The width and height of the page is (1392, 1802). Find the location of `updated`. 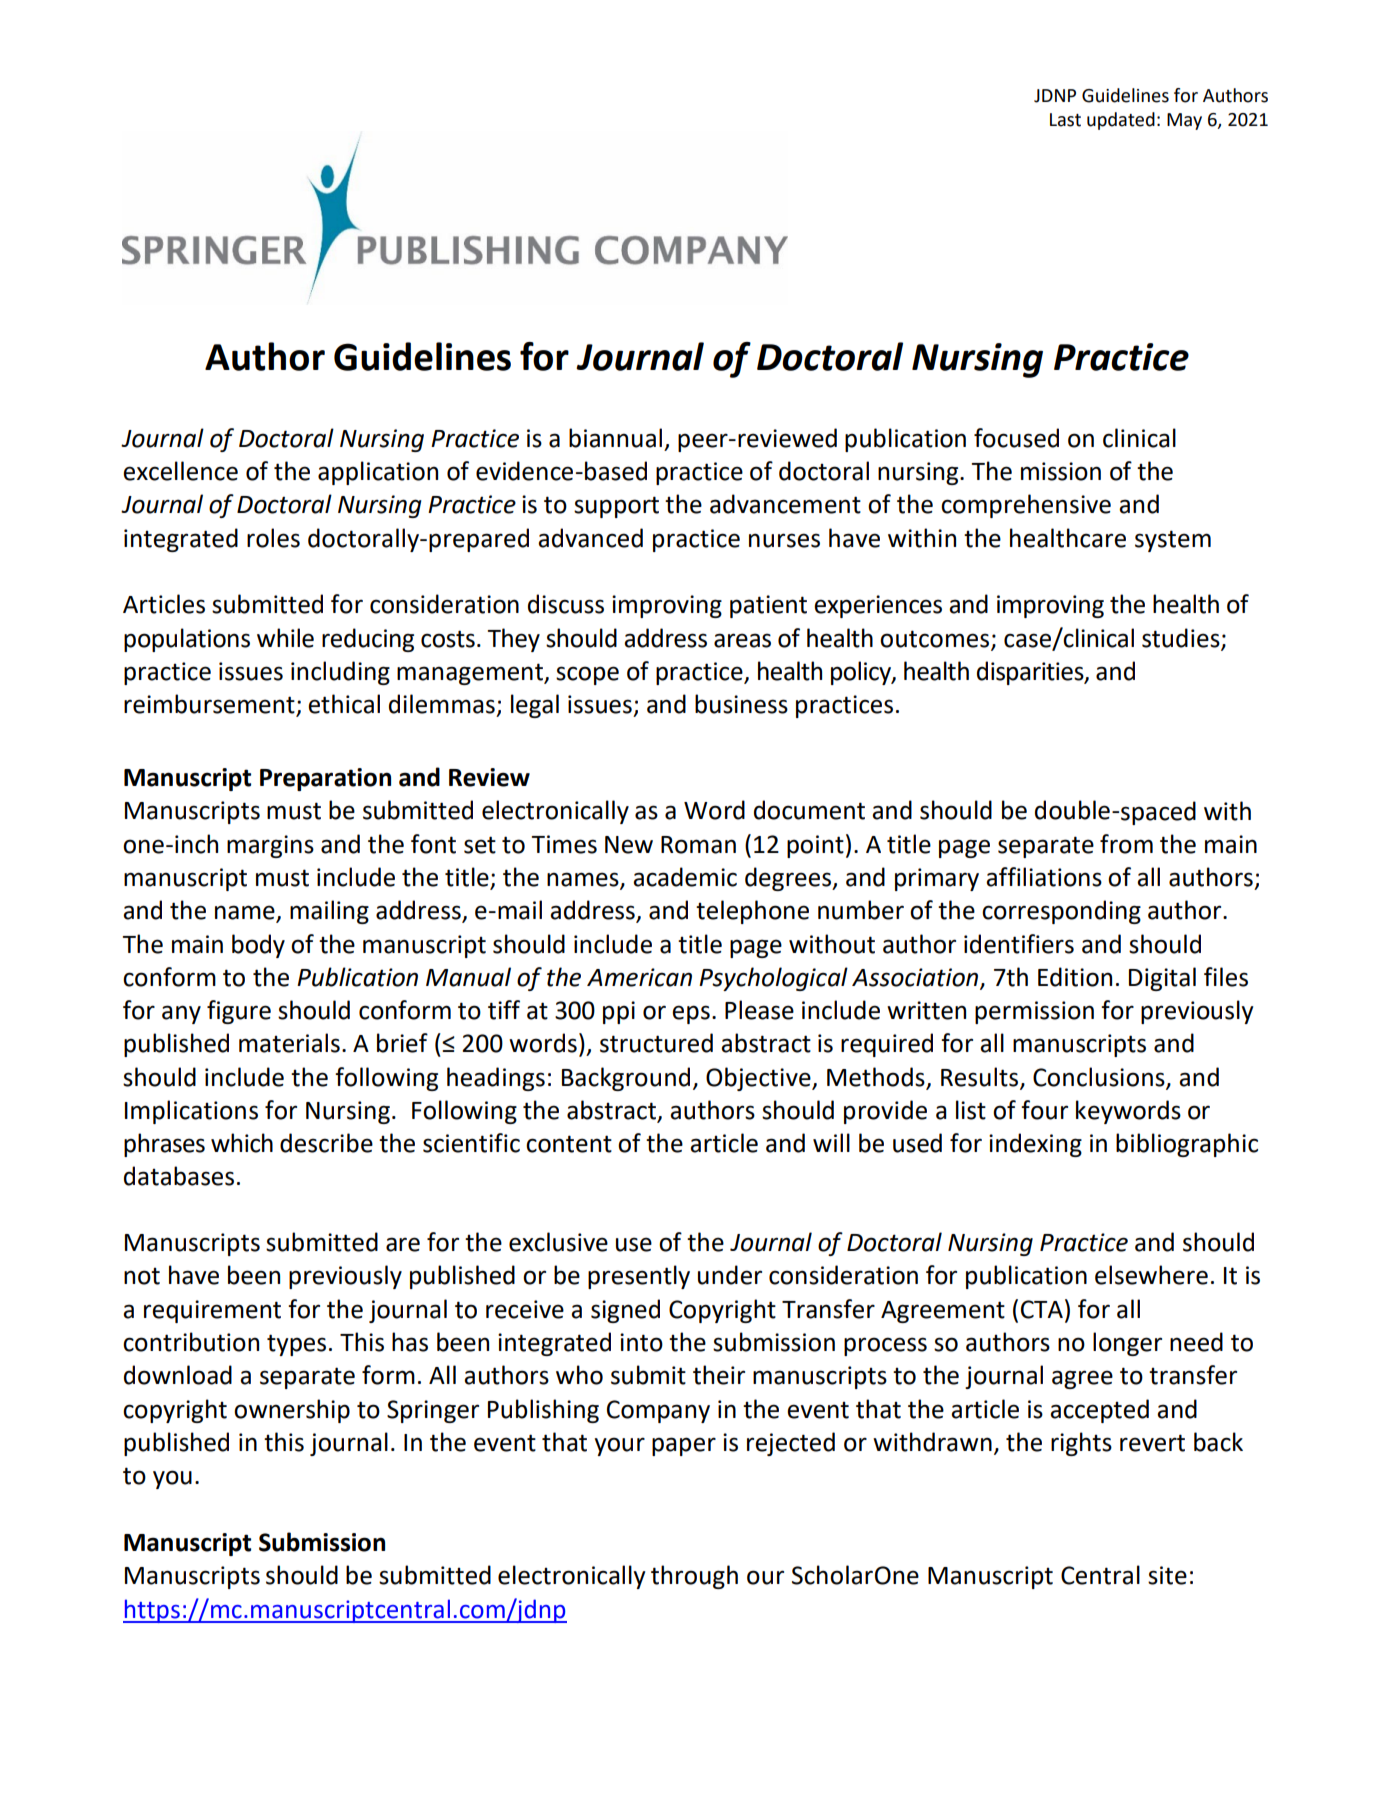

updated is located at coordinates (1121, 121).
